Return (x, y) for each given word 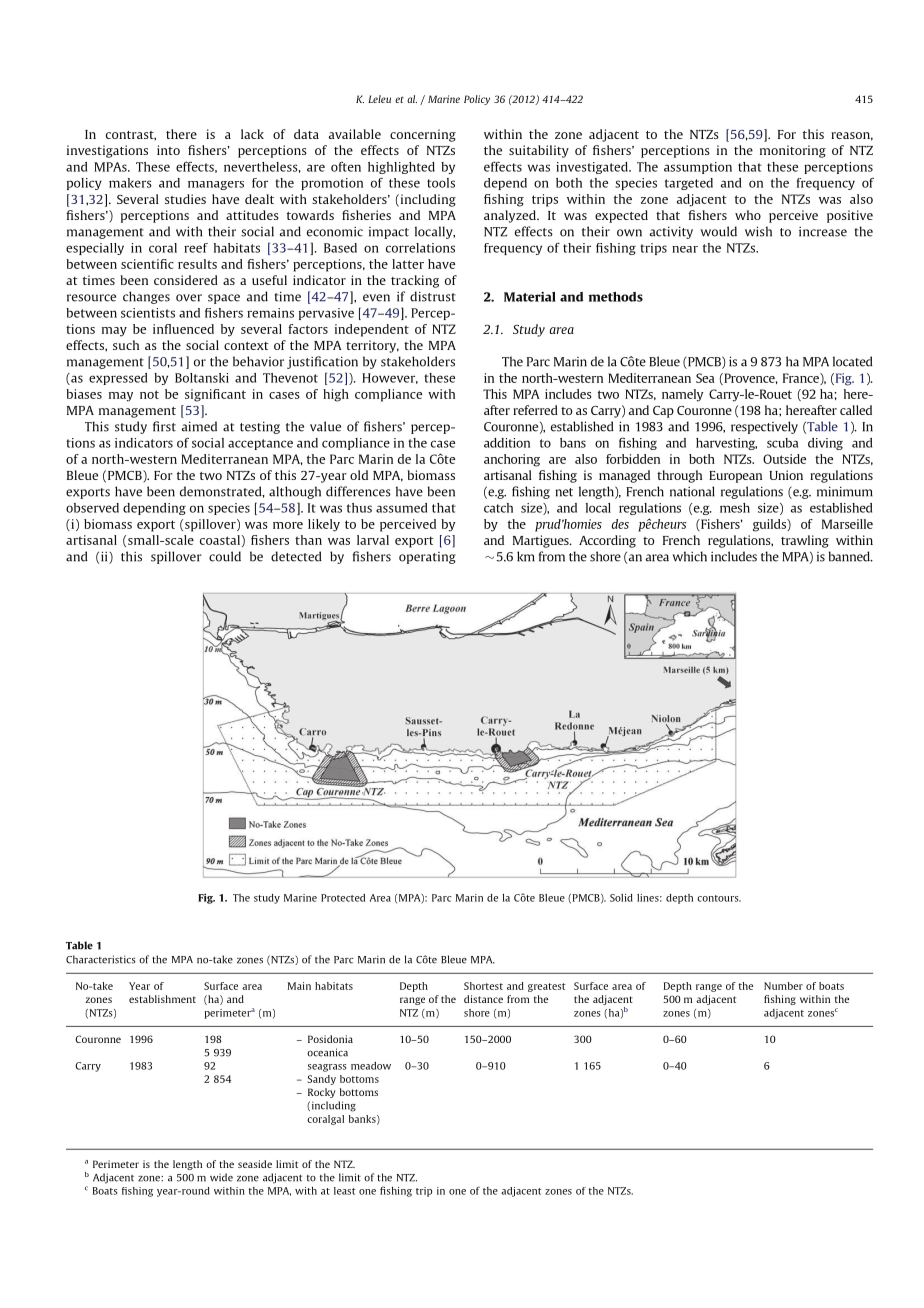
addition (507, 443)
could (225, 556)
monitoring (793, 151)
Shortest (483, 986)
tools (441, 183)
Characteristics (101, 959)
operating (427, 558)
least (345, 1191)
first (164, 426)
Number (783, 986)
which (689, 556)
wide (221, 1177)
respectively (764, 427)
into (168, 150)
